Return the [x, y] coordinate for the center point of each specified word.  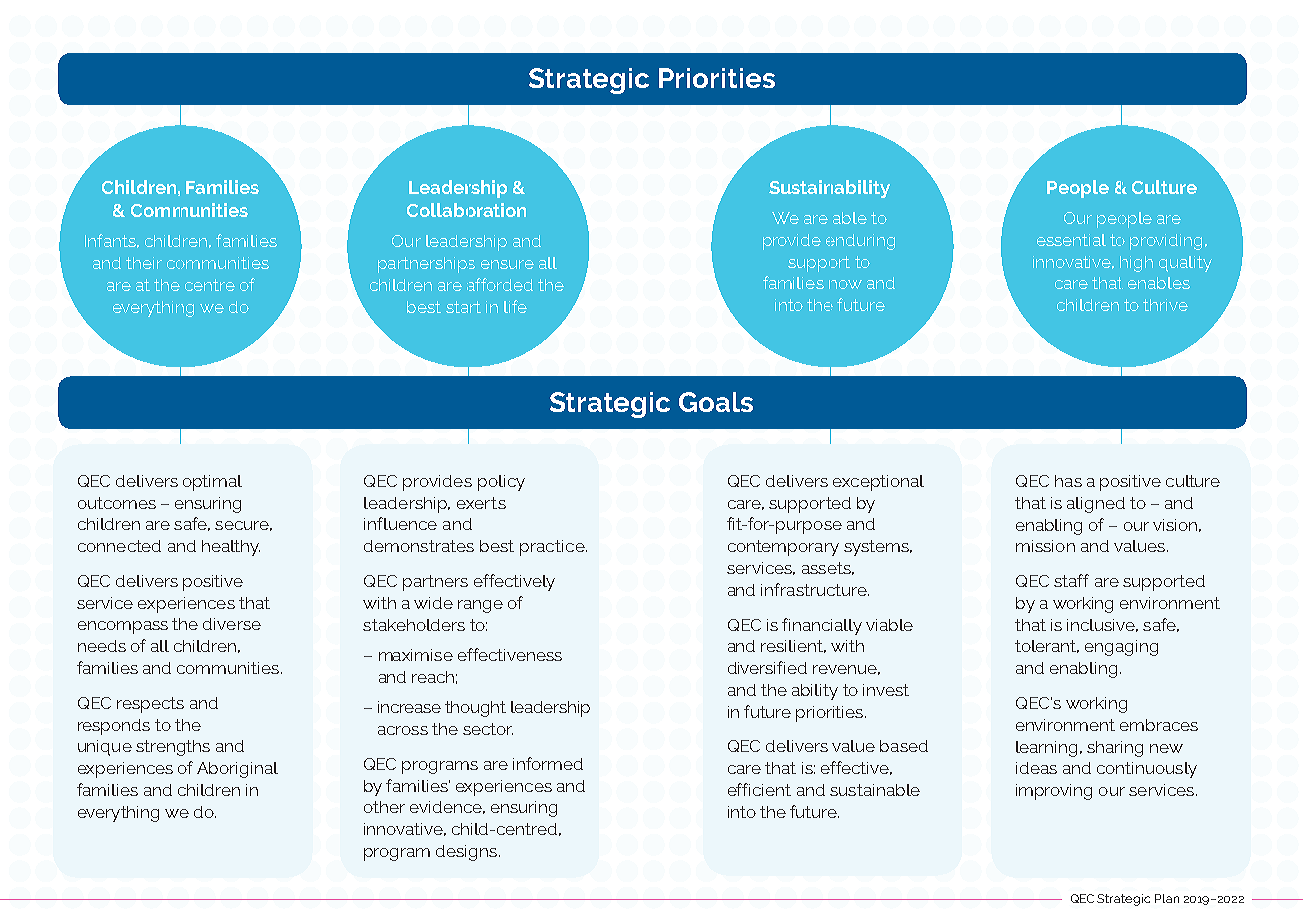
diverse [232, 624]
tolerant [1047, 646]
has [1068, 481]
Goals [716, 402]
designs [466, 853]
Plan [1167, 898]
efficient [759, 789]
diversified [767, 667]
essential [1071, 240]
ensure [507, 264]
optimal [212, 483]
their [144, 263]
